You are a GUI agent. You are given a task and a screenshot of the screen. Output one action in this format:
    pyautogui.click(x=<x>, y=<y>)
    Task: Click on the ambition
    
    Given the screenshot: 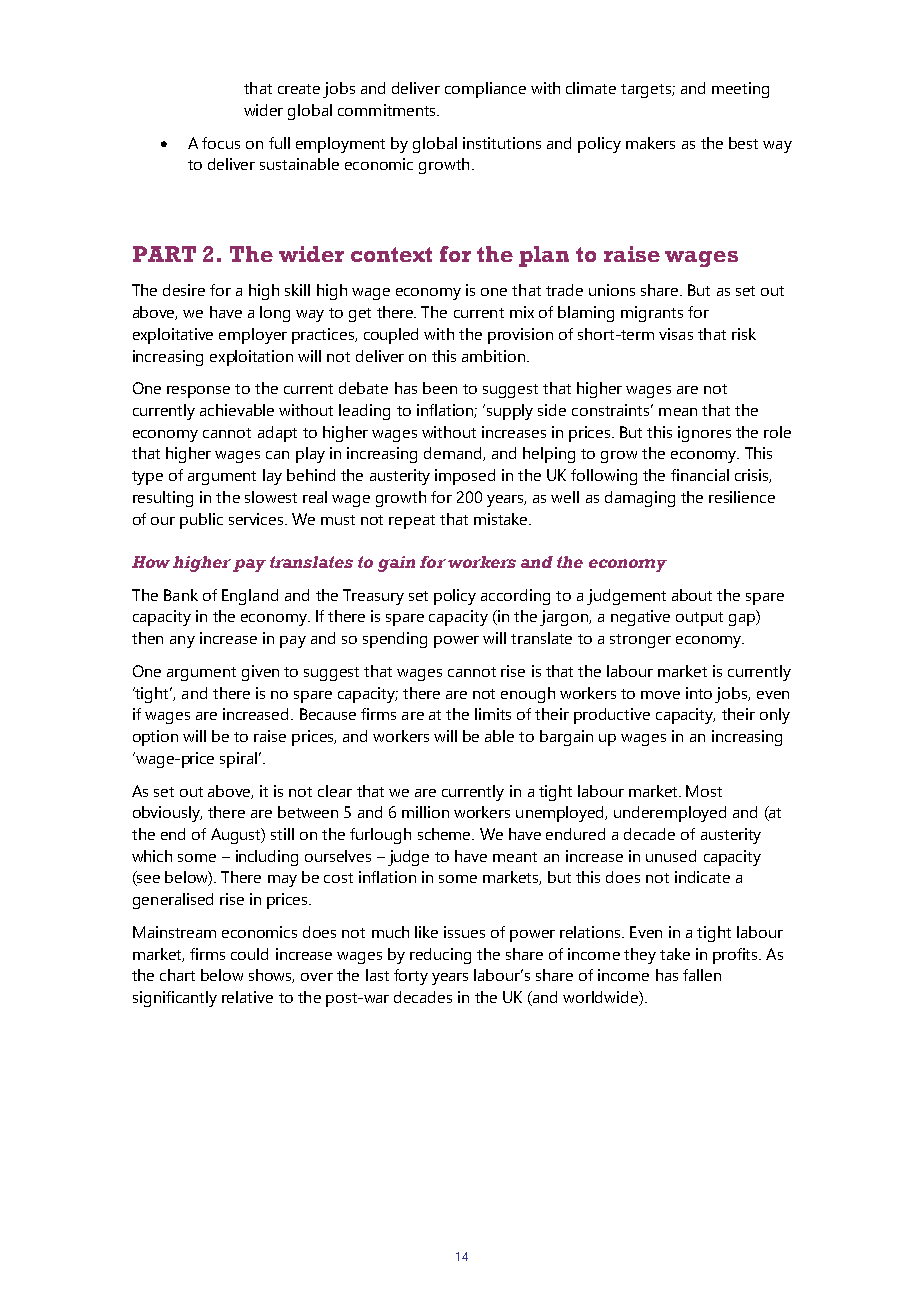 What is the action you would take?
    pyautogui.click(x=493, y=356)
